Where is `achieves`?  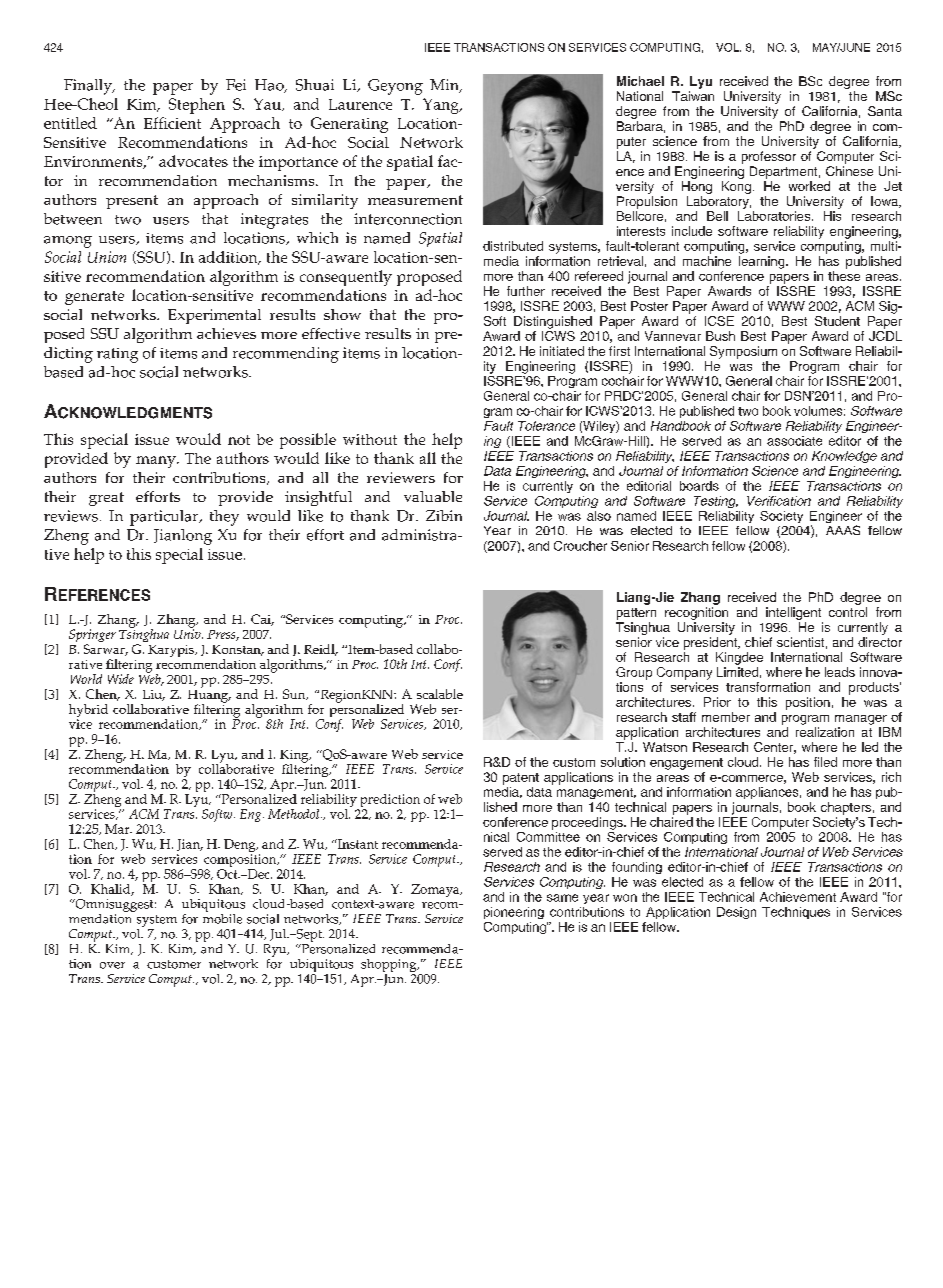 achieves is located at coordinates (226, 333).
